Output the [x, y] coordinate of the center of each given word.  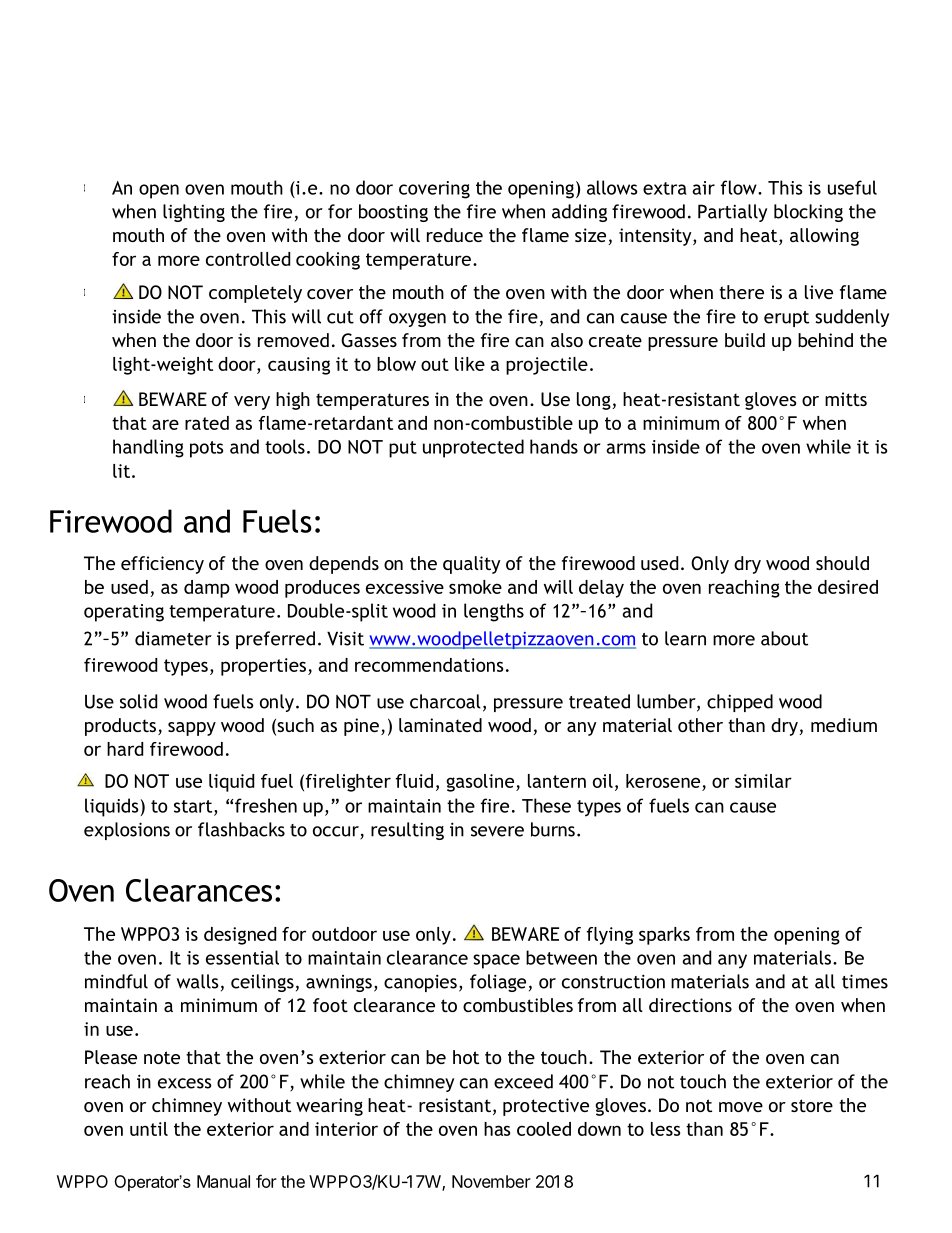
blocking [808, 213]
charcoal [445, 701]
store [812, 1105]
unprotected [473, 448]
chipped [740, 703]
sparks [664, 936]
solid [138, 701]
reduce [455, 235]
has [497, 1129]
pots [207, 449]
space [496, 961]
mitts [846, 399]
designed [240, 936]
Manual [223, 1181]
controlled [248, 259]
